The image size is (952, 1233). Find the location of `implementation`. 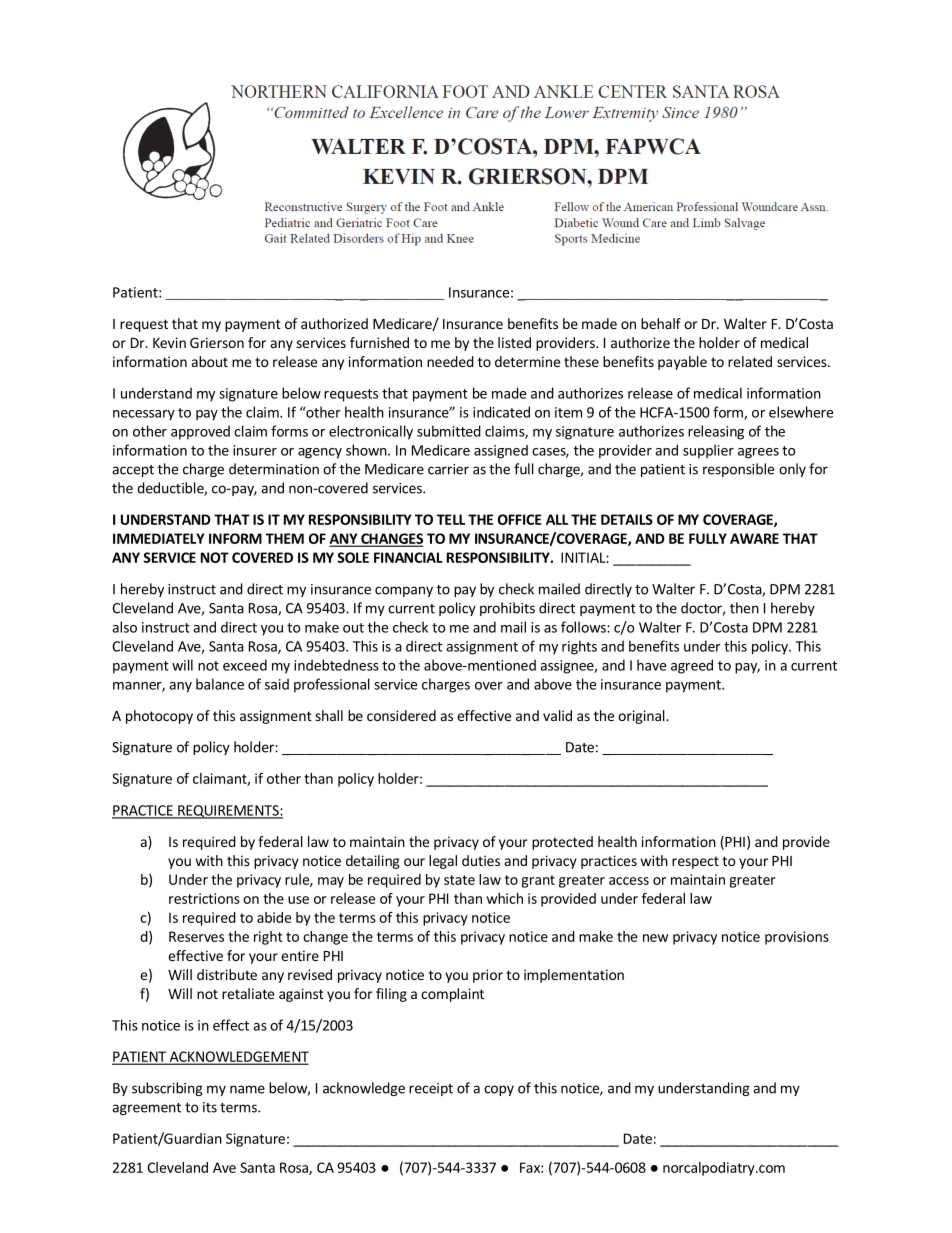

implementation is located at coordinates (574, 976).
